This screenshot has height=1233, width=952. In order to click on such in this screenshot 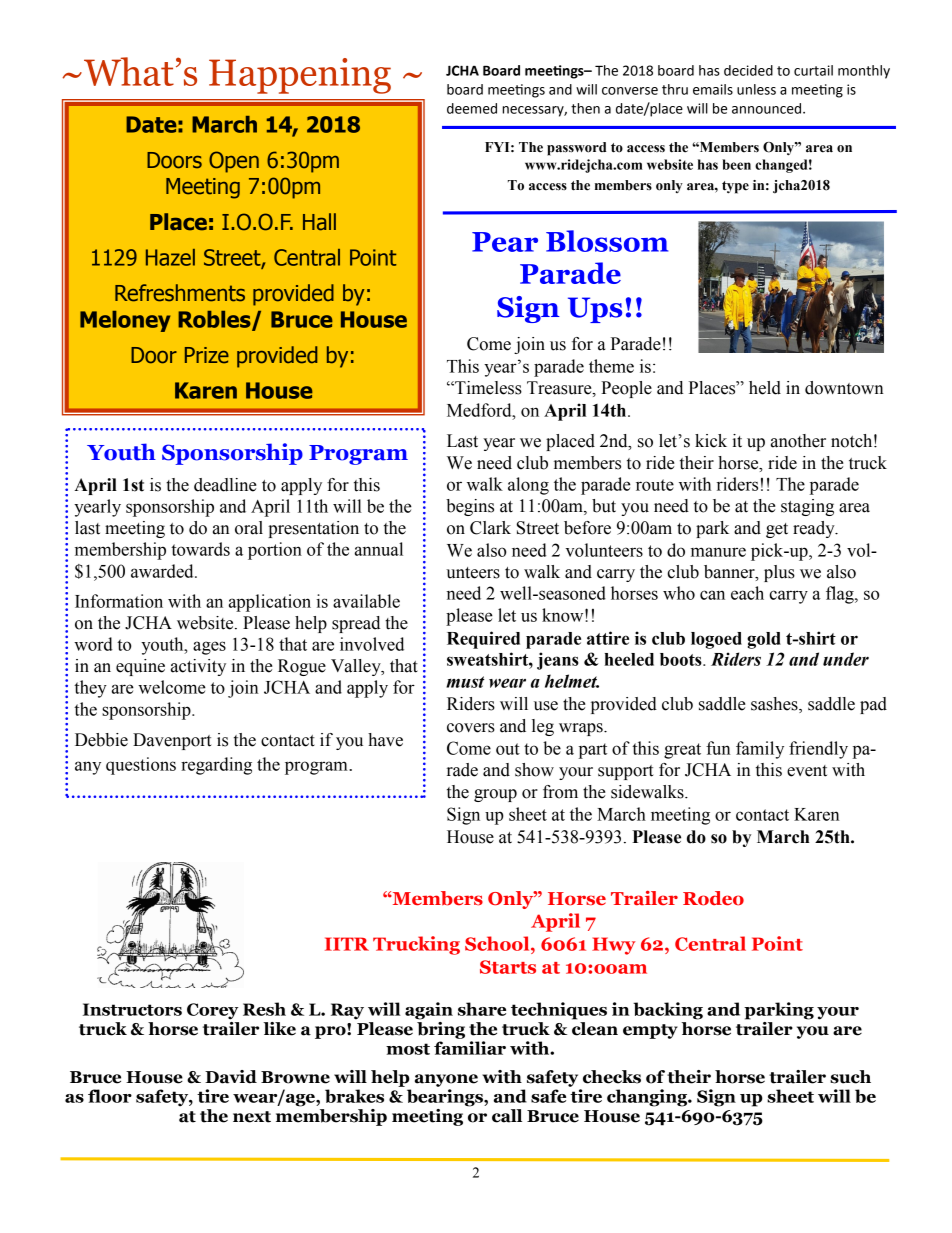, I will do `click(850, 1077)`.
